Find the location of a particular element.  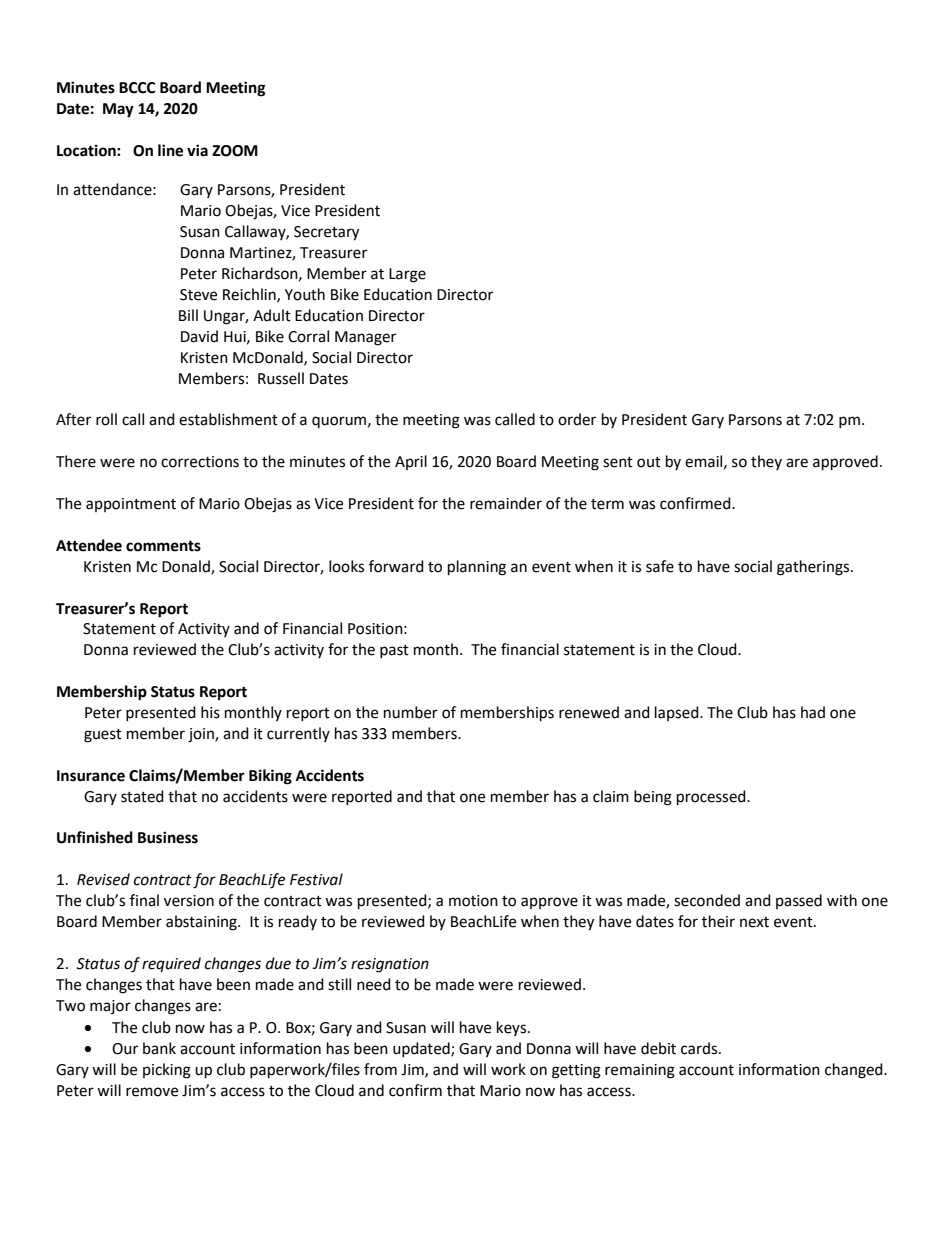

planning is located at coordinates (477, 568).
